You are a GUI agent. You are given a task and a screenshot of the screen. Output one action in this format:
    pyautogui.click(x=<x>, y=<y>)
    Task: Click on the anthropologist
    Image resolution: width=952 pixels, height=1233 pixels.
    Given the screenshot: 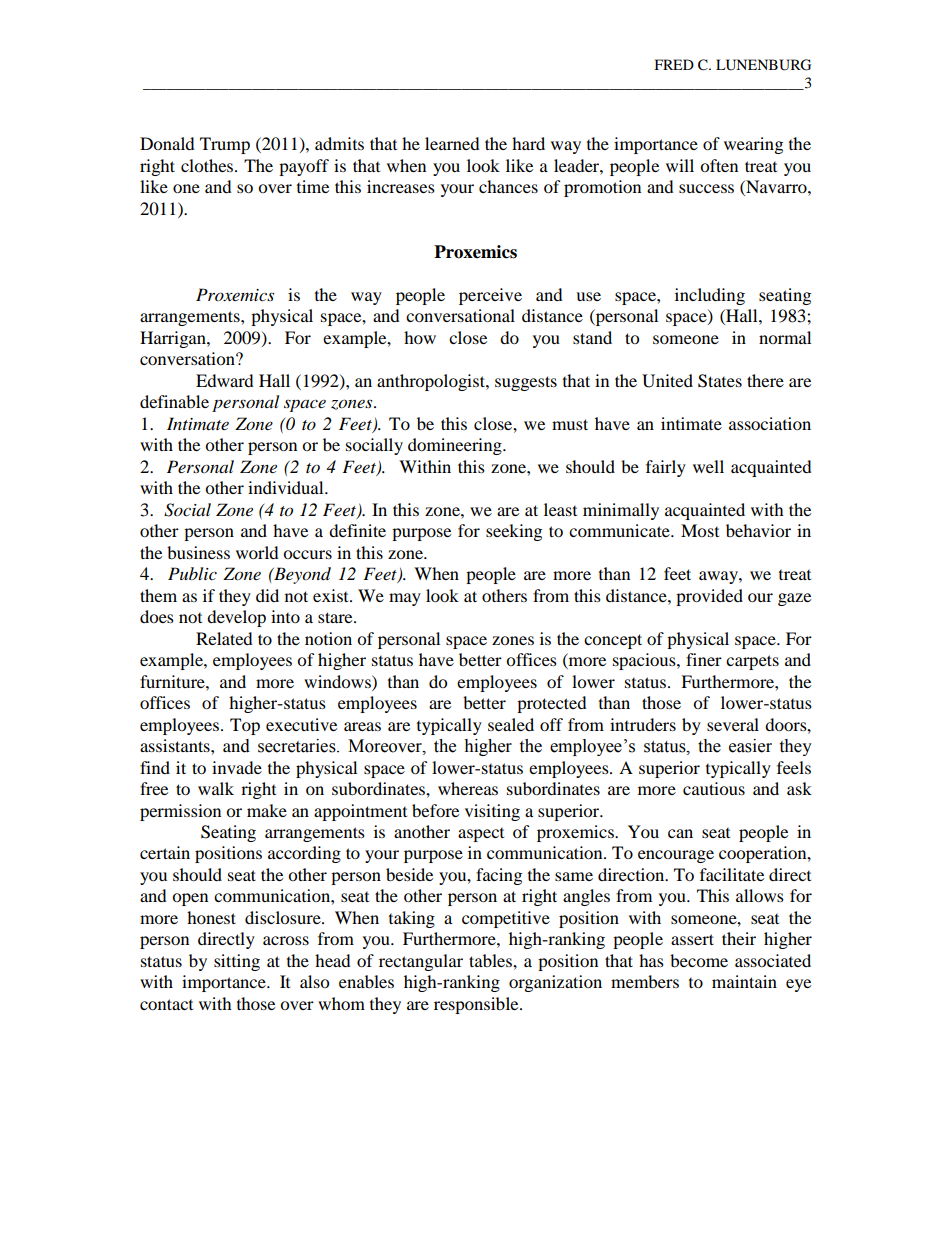 What is the action you would take?
    pyautogui.click(x=432, y=382)
